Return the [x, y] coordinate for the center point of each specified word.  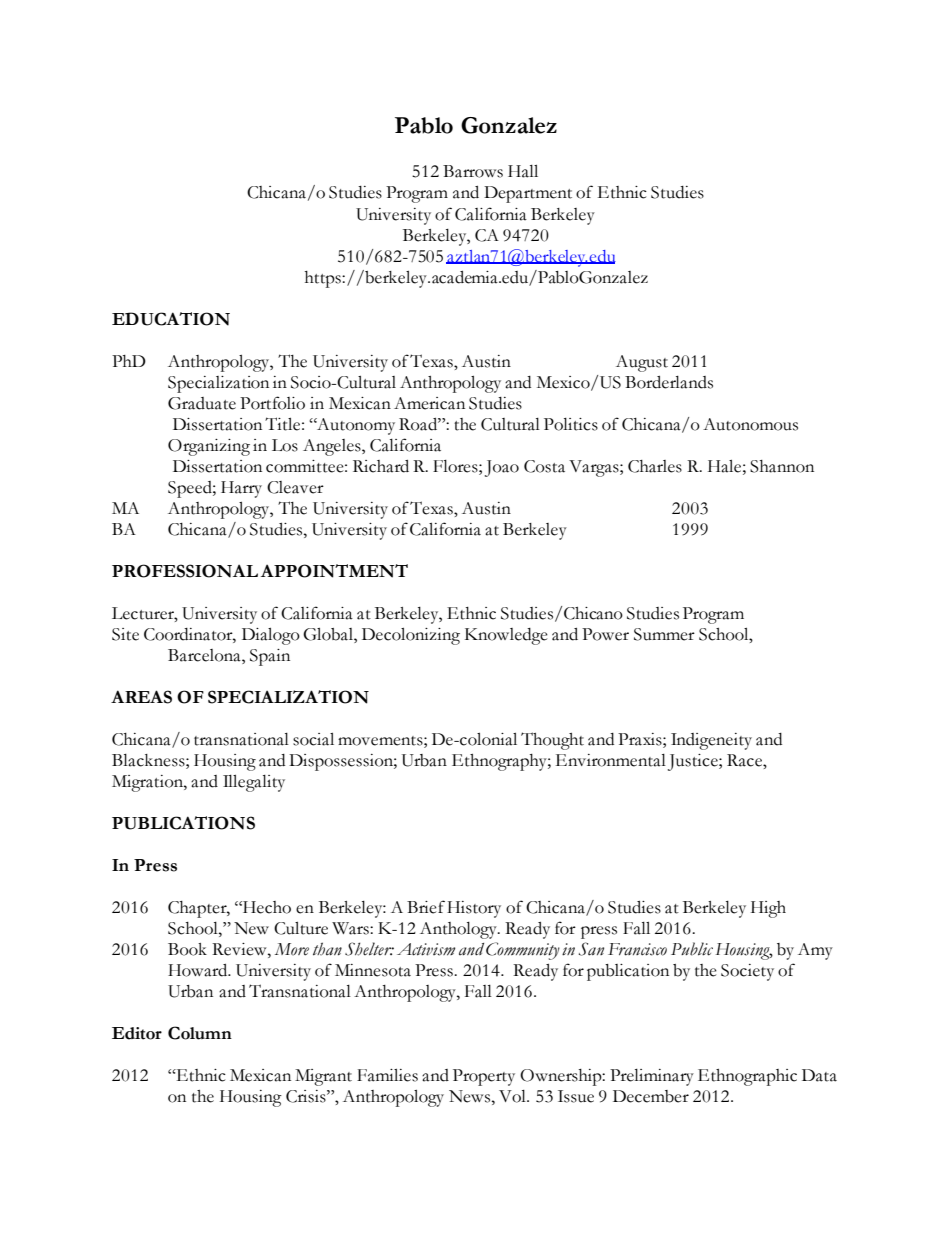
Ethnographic [747, 1077]
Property [484, 1077]
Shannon [782, 466]
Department [528, 194]
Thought [552, 741]
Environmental [611, 760]
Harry [241, 489]
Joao [502, 468]
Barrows [473, 171]
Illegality [254, 783]
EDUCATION [171, 319]
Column [200, 1033]
